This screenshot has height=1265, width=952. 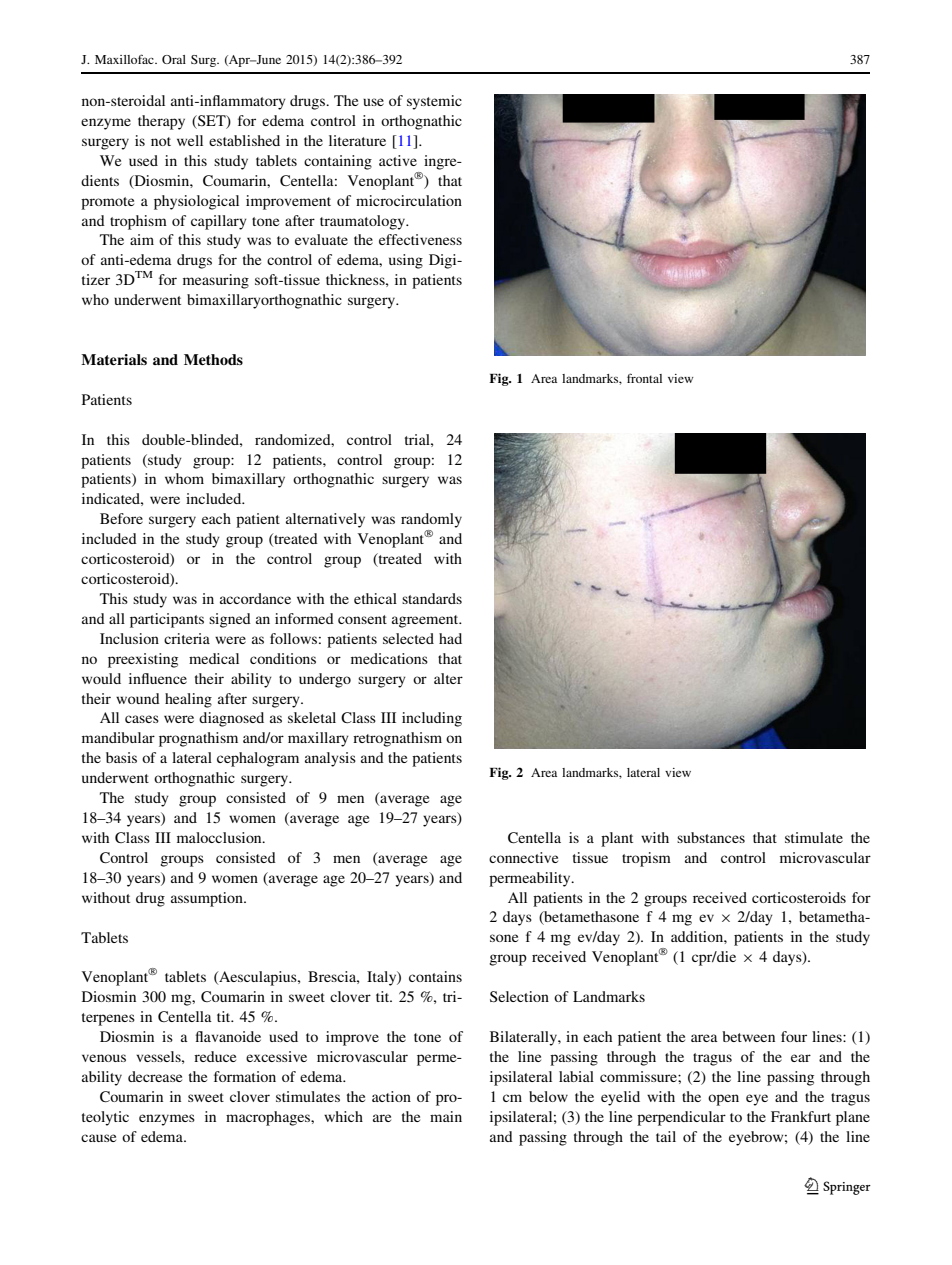 I want to click on standards, so click(x=432, y=598).
